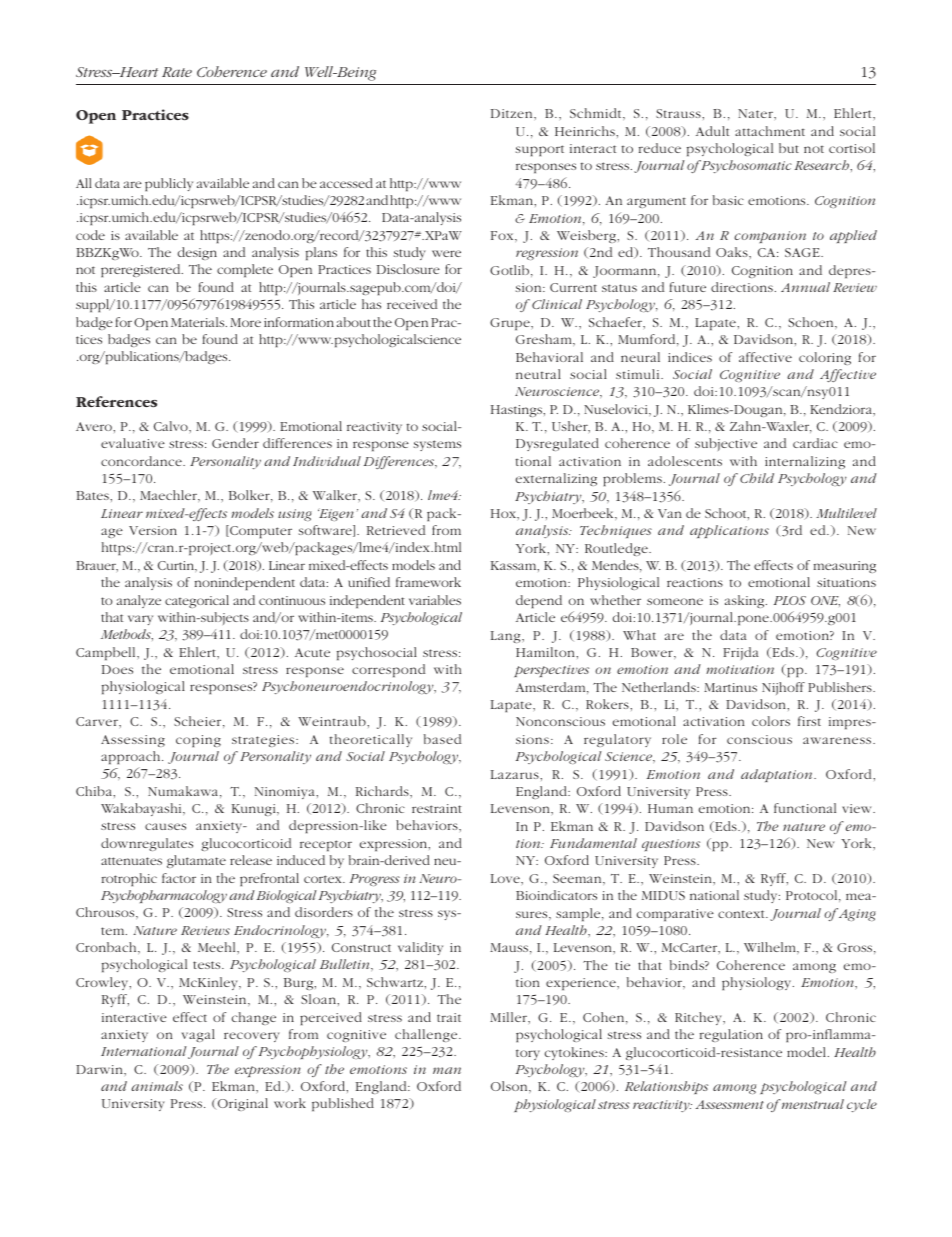  Describe the element at coordinates (825, 358) in the screenshot. I see `coloring` at that location.
